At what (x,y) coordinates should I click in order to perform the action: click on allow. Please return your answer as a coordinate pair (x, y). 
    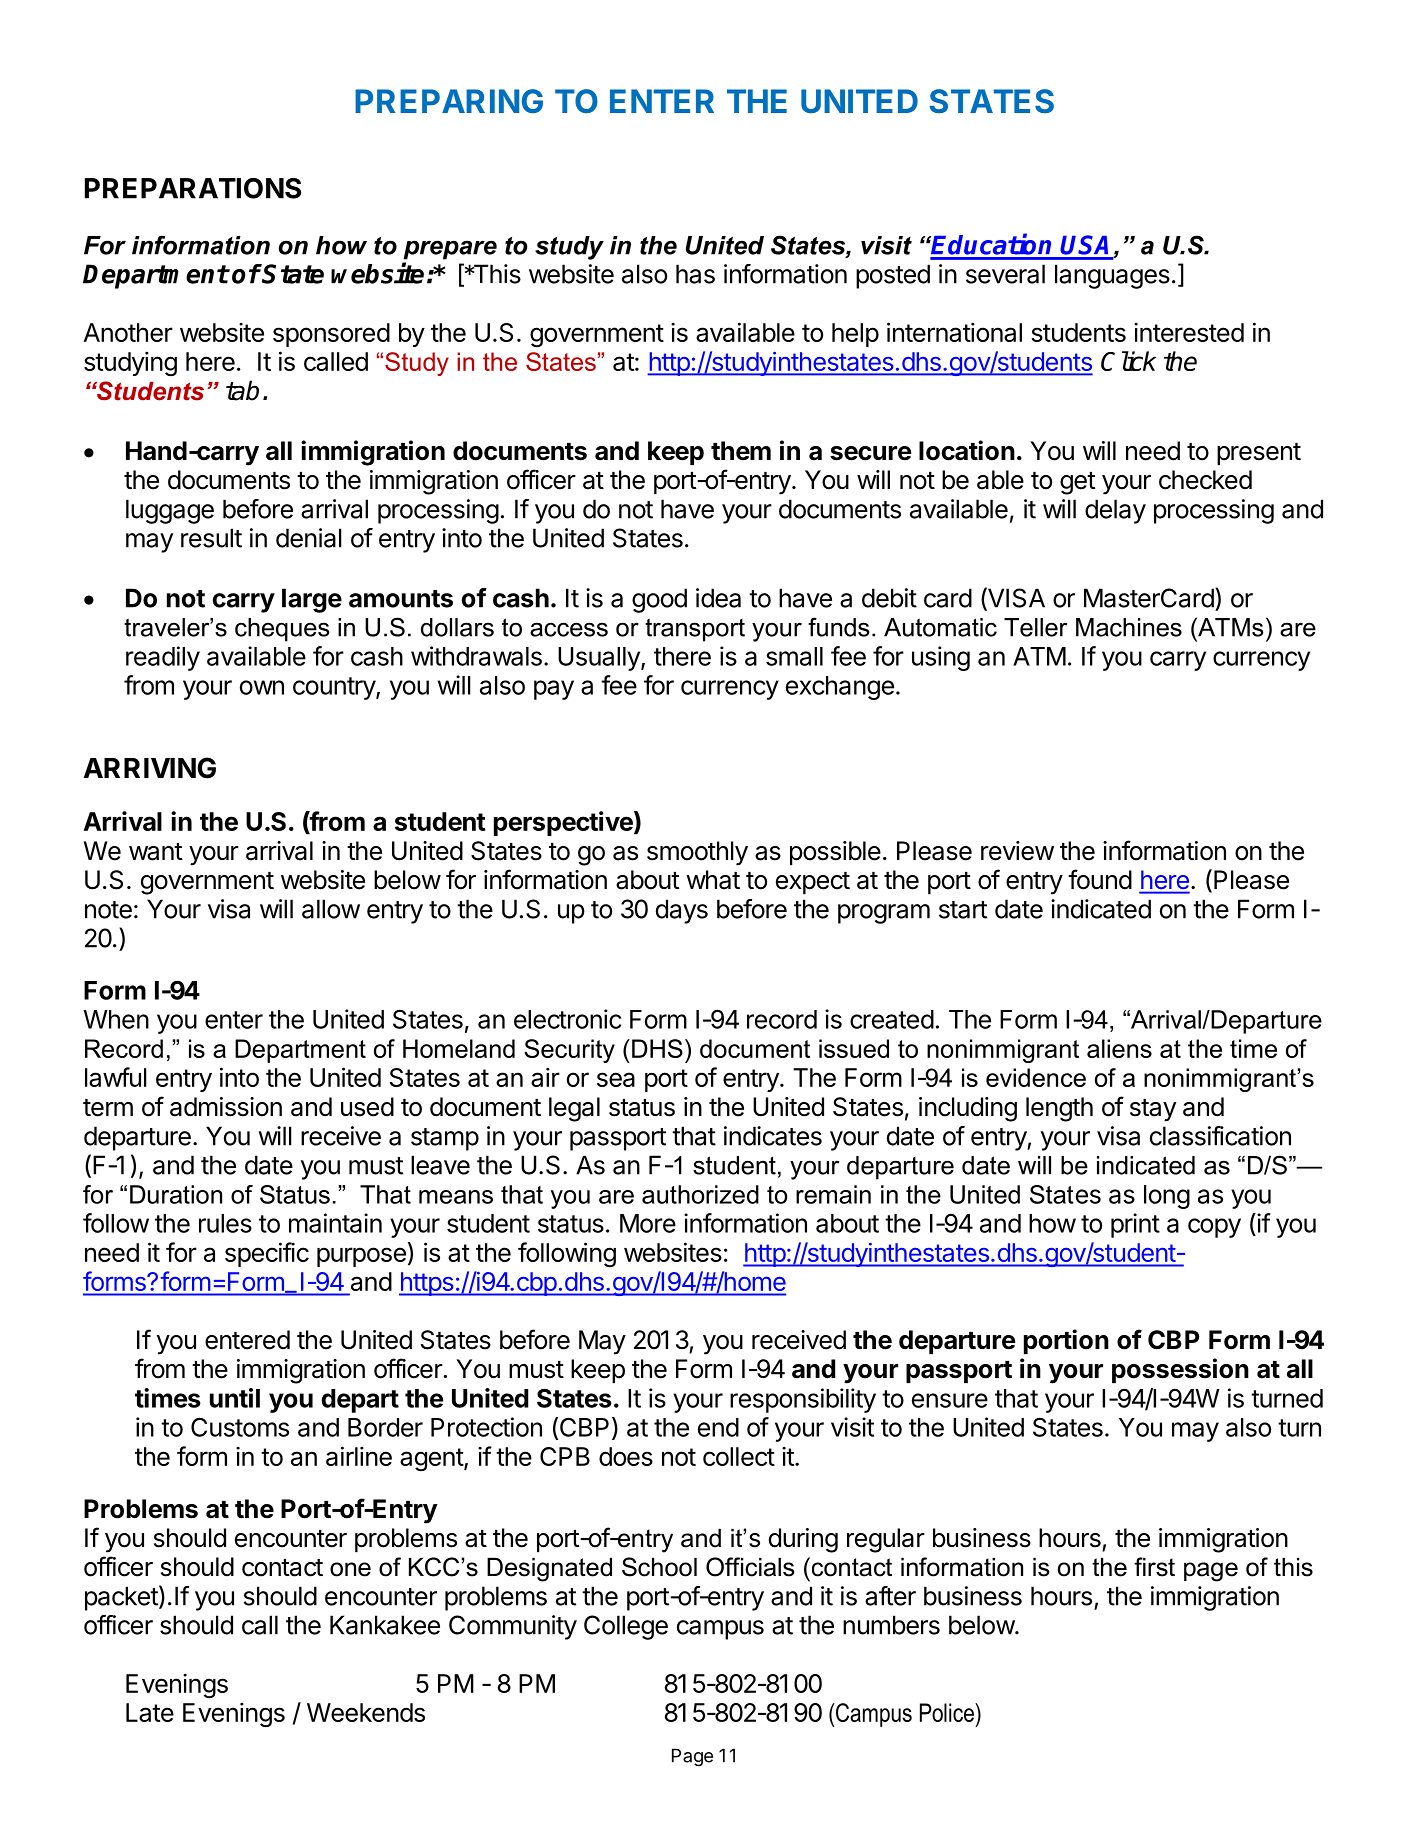
    Looking at the image, I should click on (331, 909).
